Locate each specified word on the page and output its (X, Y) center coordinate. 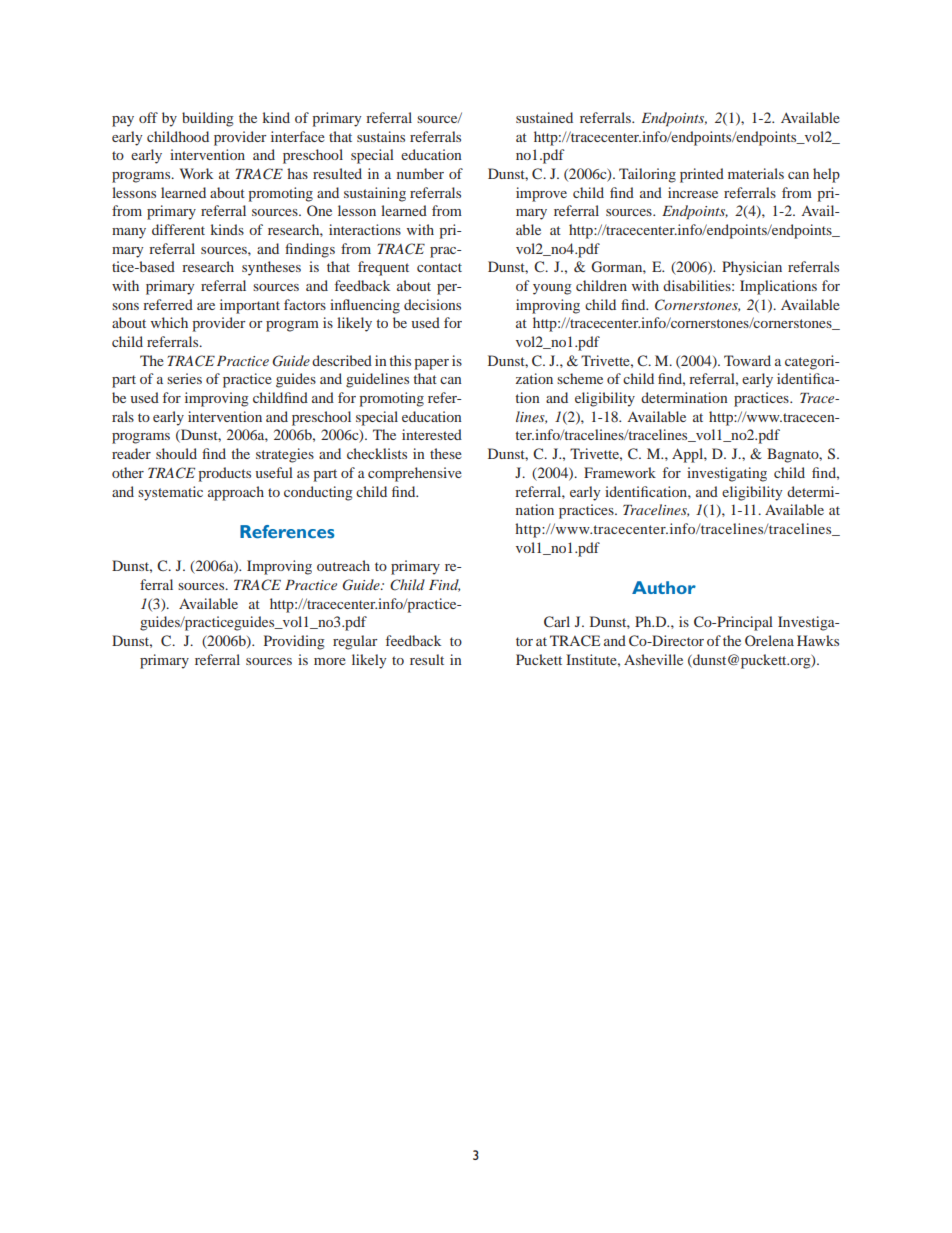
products (224, 474)
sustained (544, 117)
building (208, 119)
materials (756, 173)
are (206, 306)
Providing (294, 642)
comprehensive (415, 474)
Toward (747, 360)
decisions (432, 304)
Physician (752, 268)
